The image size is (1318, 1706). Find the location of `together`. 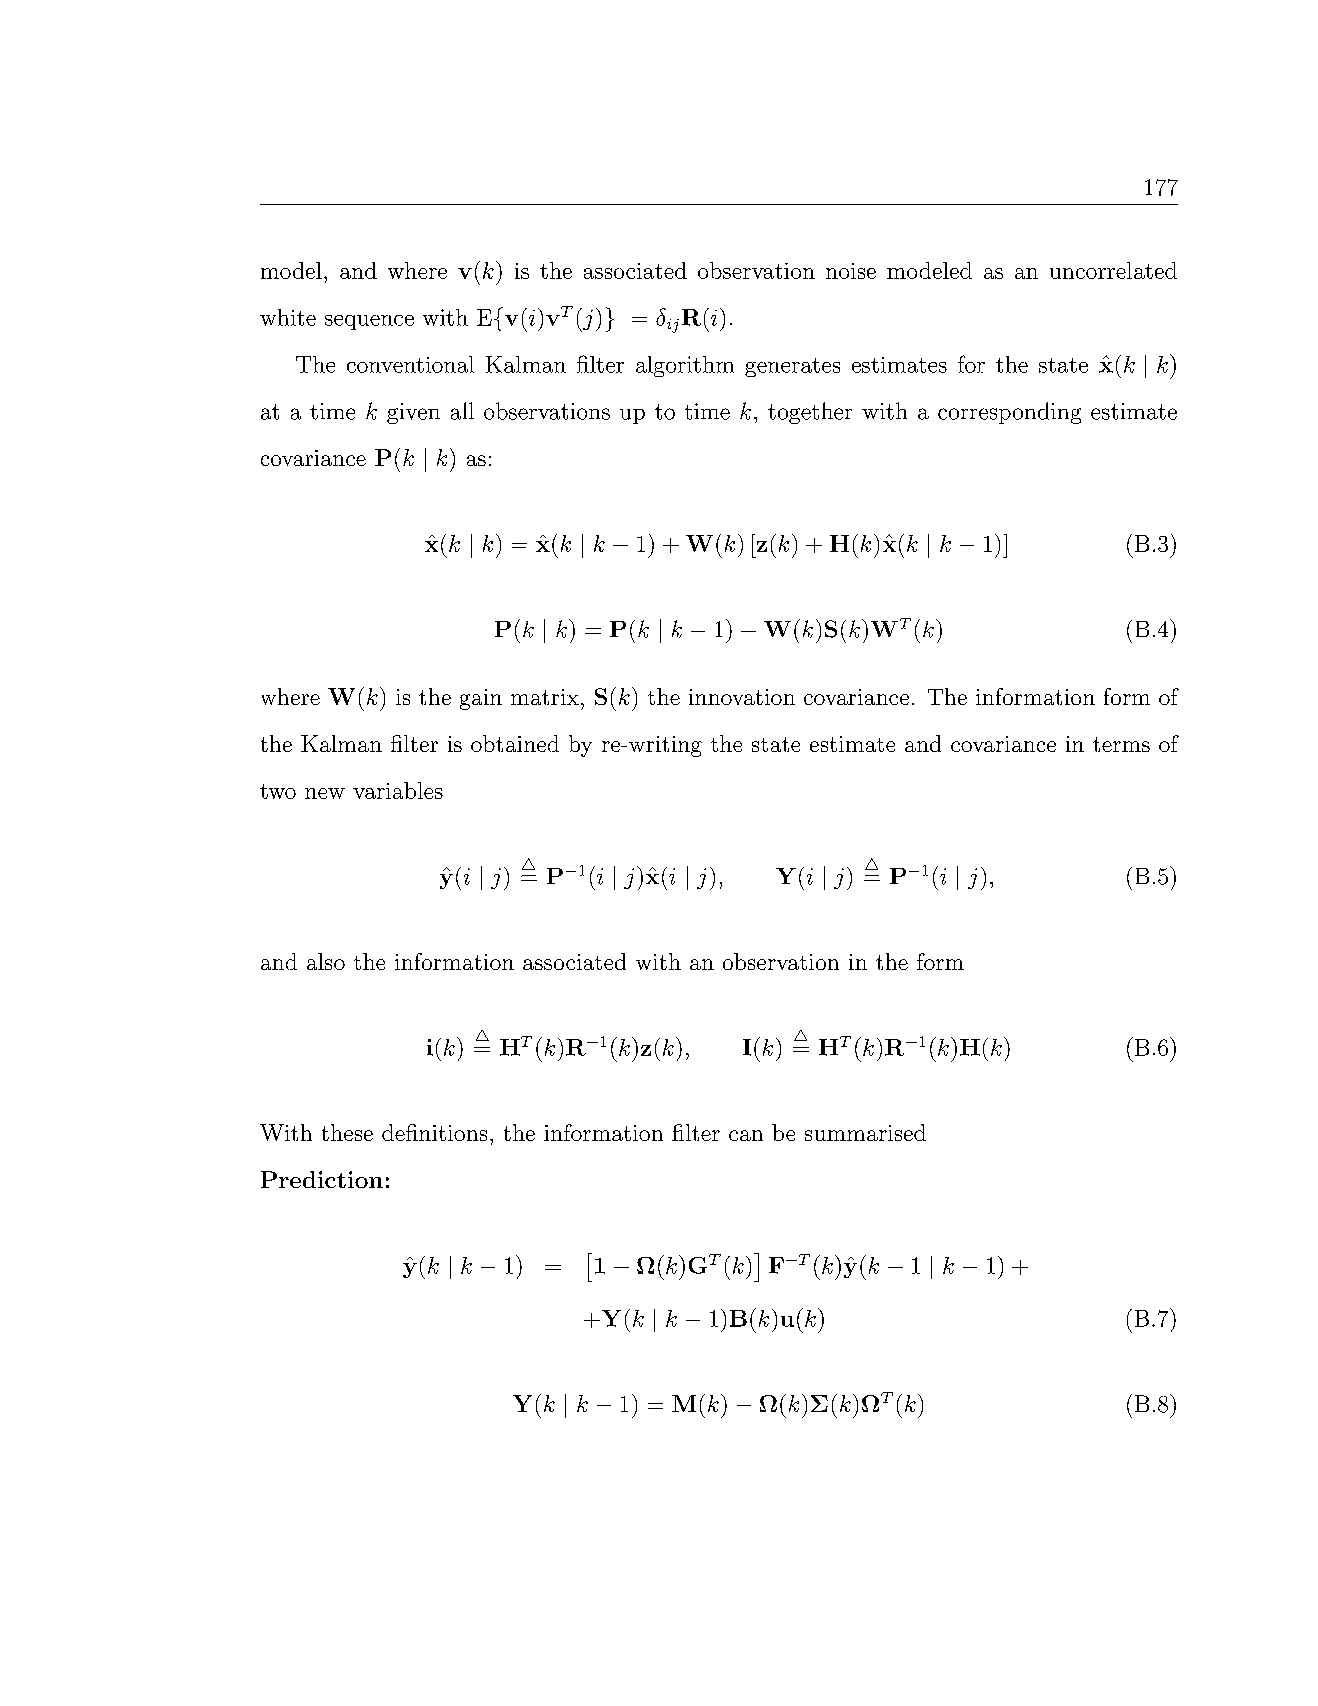

together is located at coordinates (810, 413).
